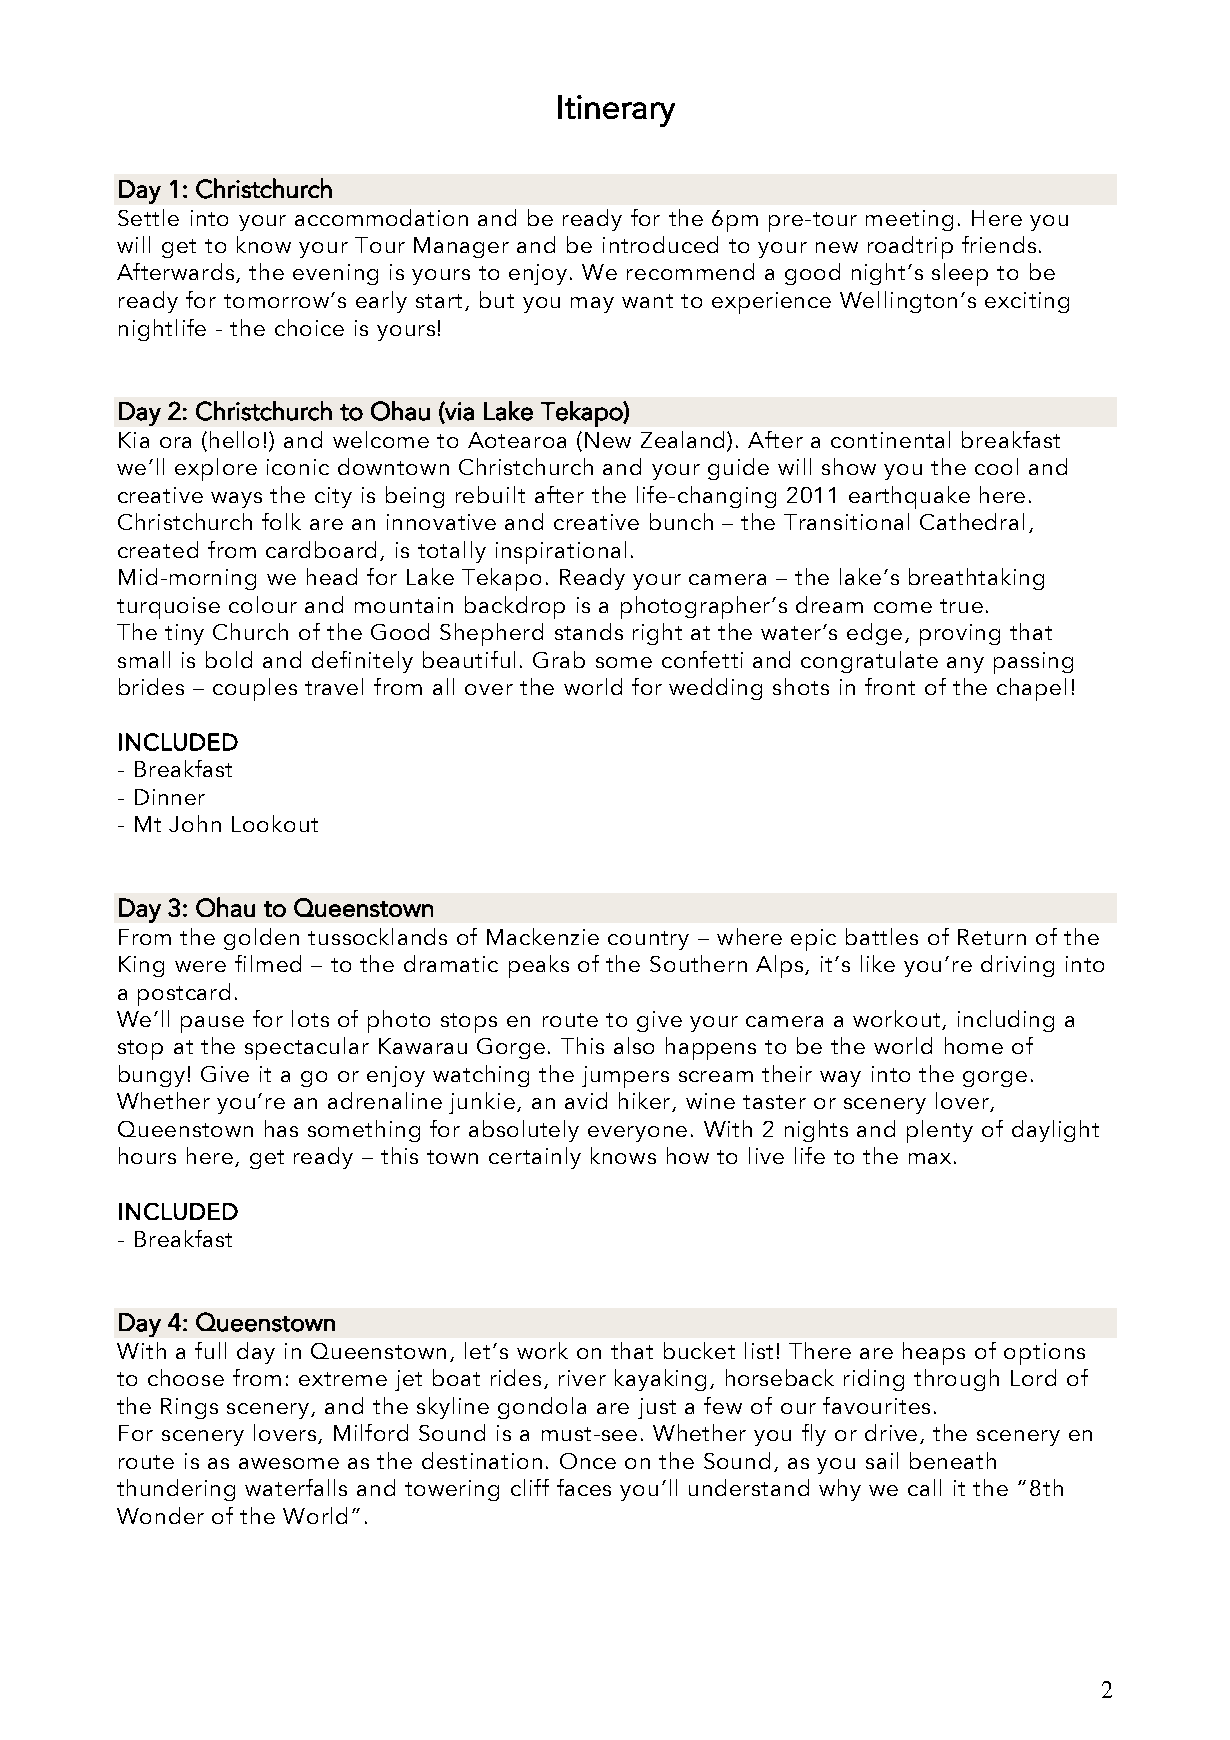  I want to click on thundering, so click(176, 1490).
